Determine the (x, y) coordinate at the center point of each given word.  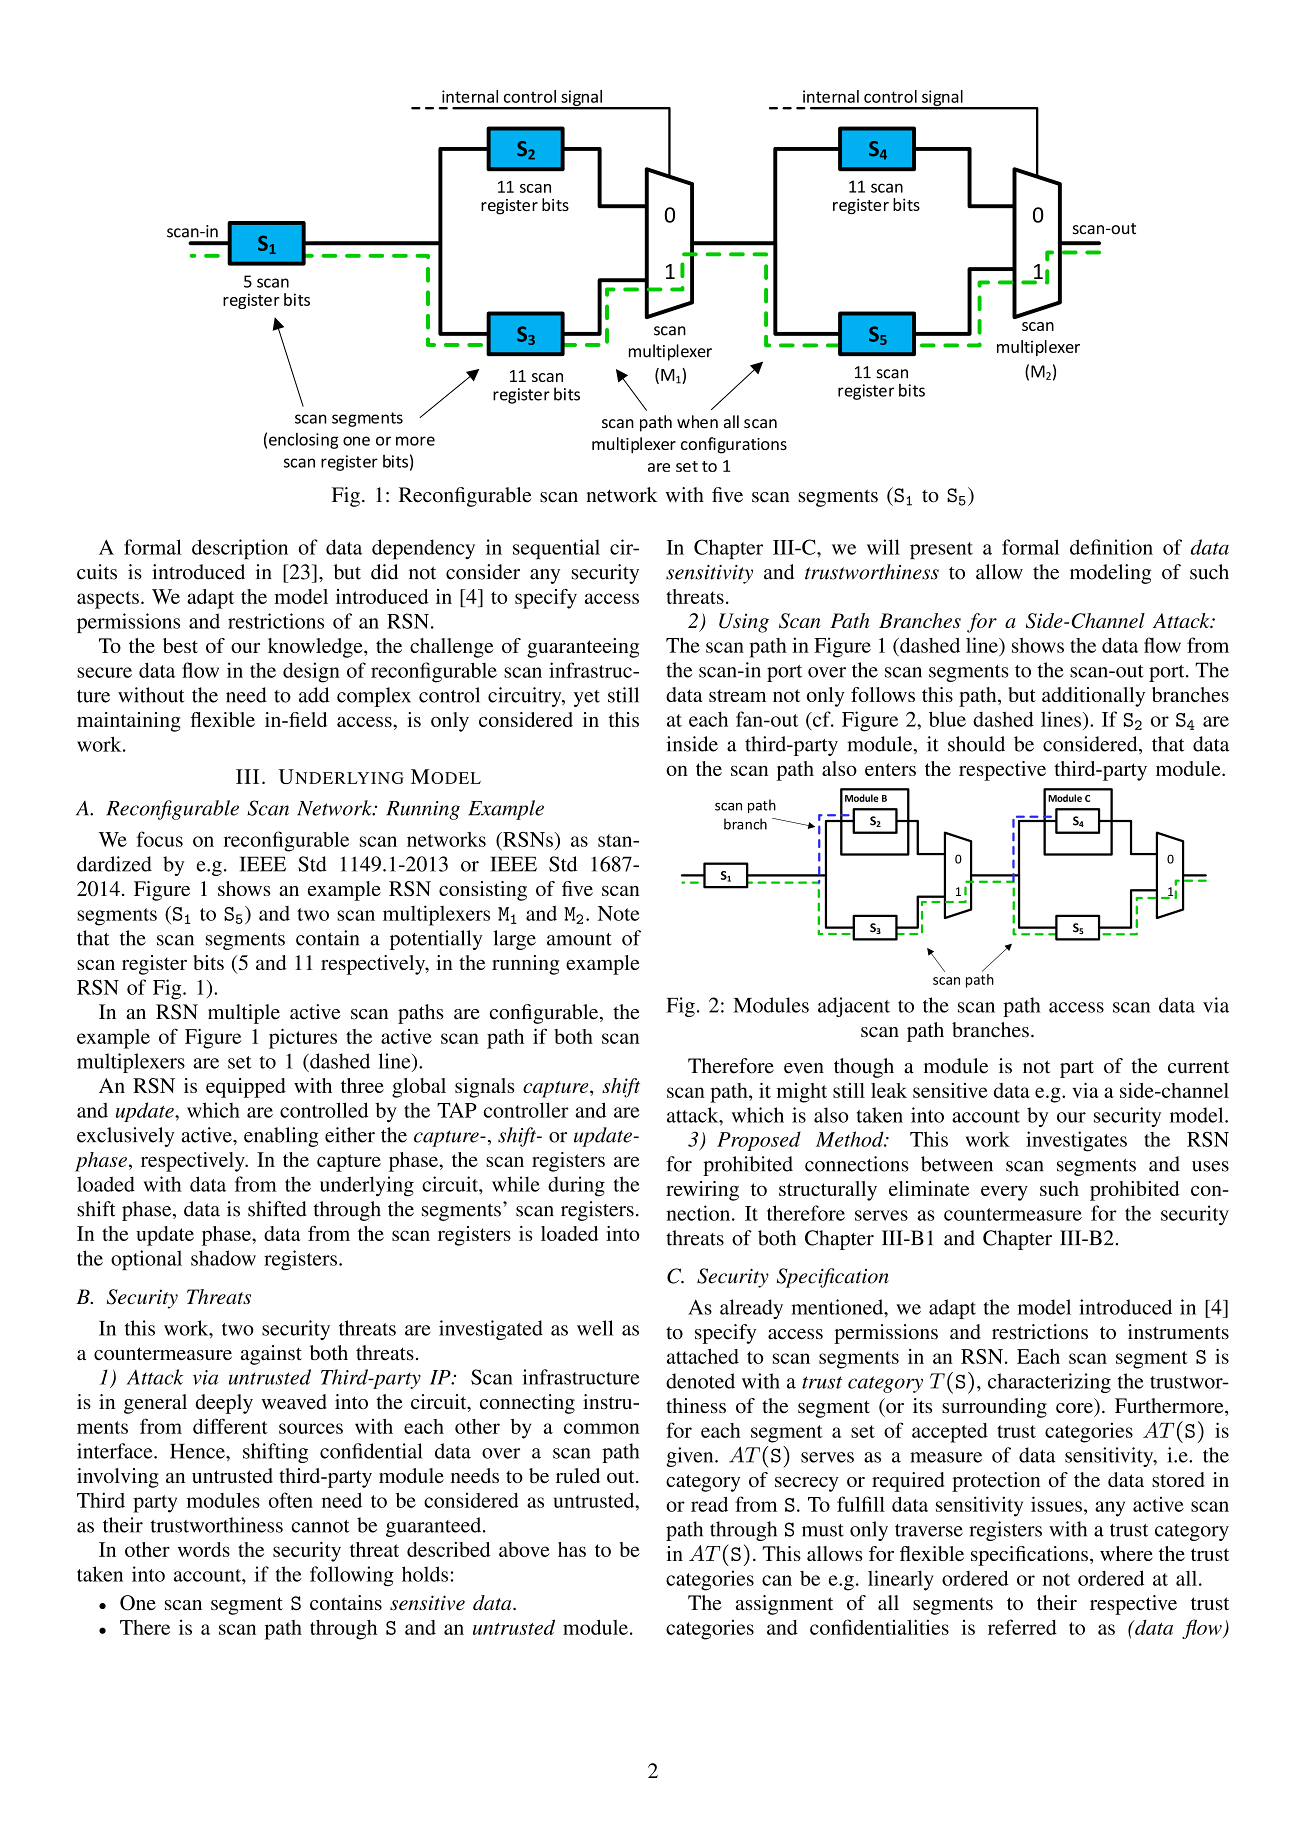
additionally (1093, 697)
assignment (784, 1605)
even (804, 1068)
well (595, 1328)
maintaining (129, 722)
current (1198, 1067)
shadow (223, 1258)
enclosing (304, 441)
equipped (246, 1088)
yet (587, 698)
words (204, 1549)
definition (1111, 547)
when (697, 422)
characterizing (1049, 1383)
